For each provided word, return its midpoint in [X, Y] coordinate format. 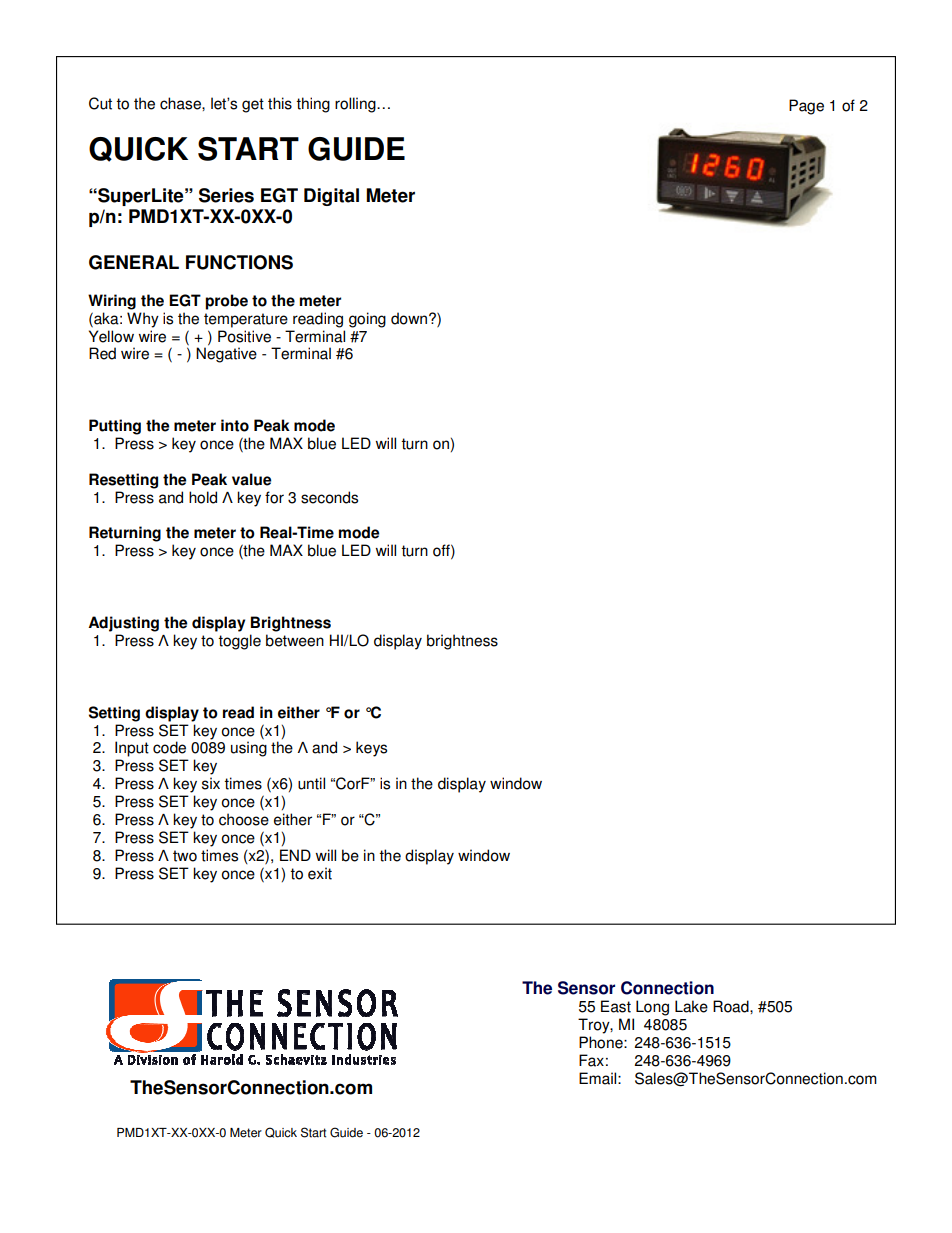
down [410, 318]
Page [806, 107]
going [367, 320]
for [274, 497]
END [295, 855]
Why [143, 320]
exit [320, 873]
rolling [356, 105]
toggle [239, 642]
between [295, 640]
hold [203, 497]
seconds [329, 497]
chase [181, 103]
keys [371, 749]
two [185, 856]
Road [732, 1006]
